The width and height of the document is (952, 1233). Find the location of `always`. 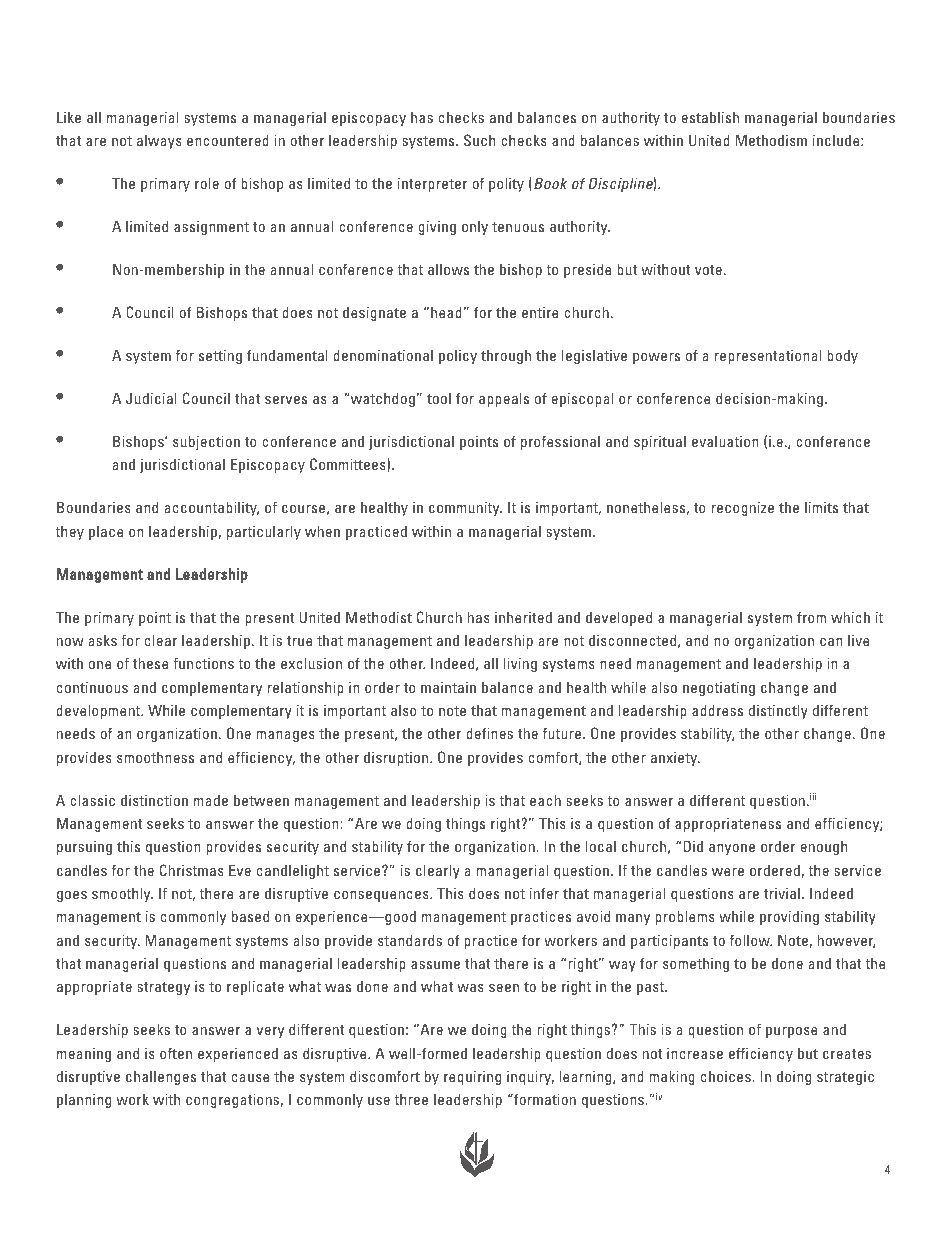

always is located at coordinates (159, 142).
